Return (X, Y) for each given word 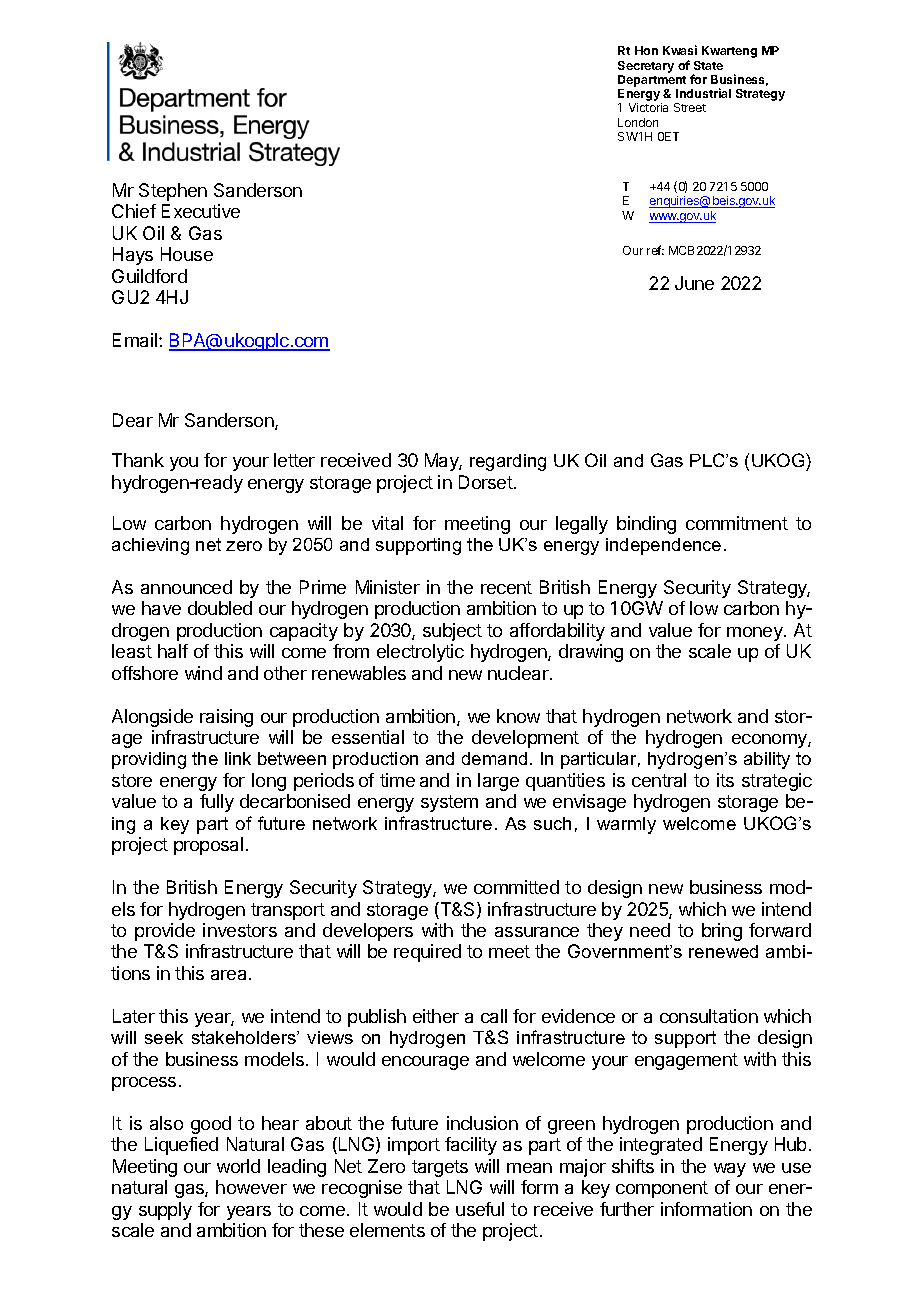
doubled (220, 608)
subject (452, 632)
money (756, 634)
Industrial (703, 93)
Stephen (173, 192)
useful (480, 1209)
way (730, 1170)
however (251, 1187)
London (638, 122)
